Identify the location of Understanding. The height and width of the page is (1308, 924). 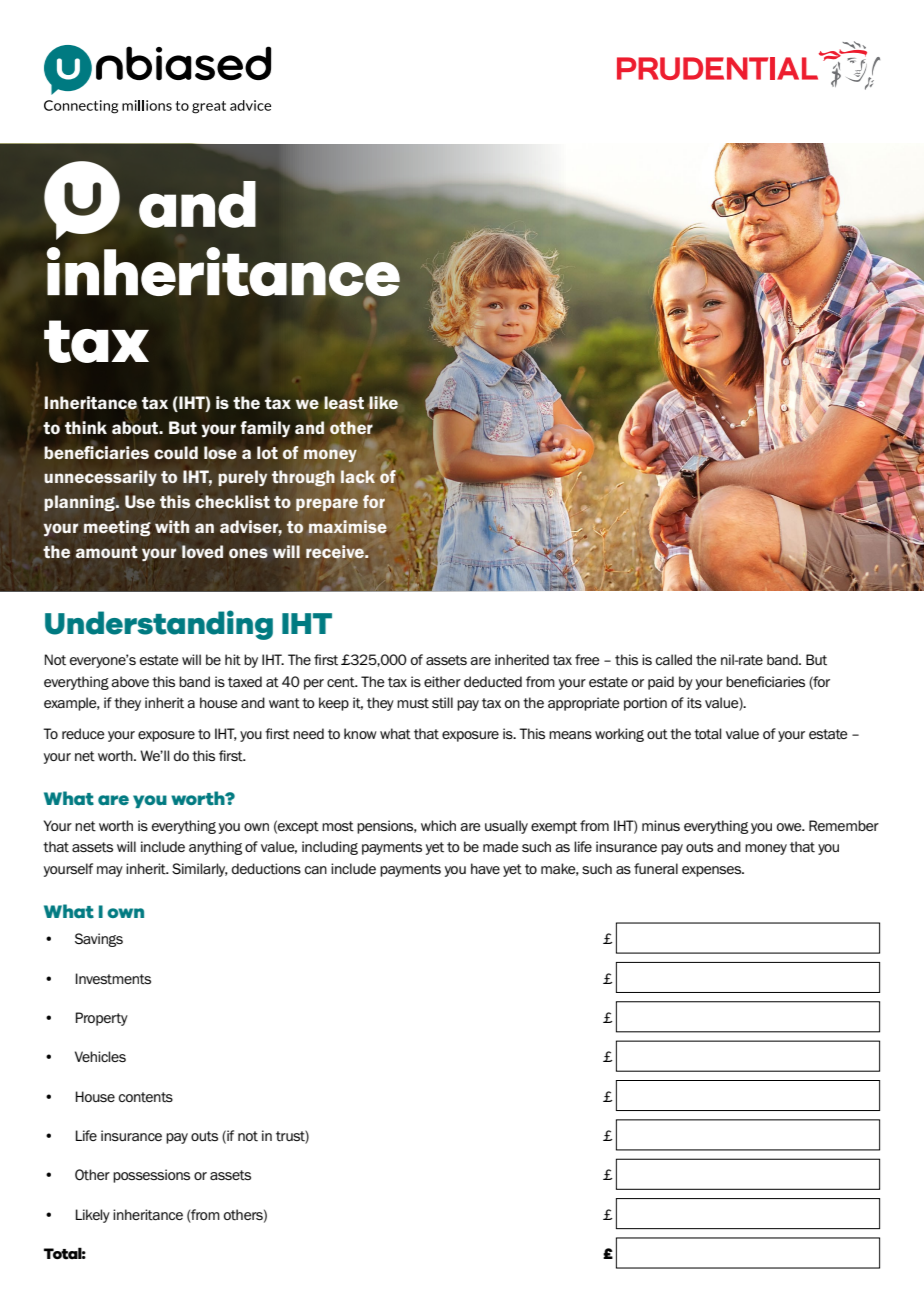
(159, 625).
